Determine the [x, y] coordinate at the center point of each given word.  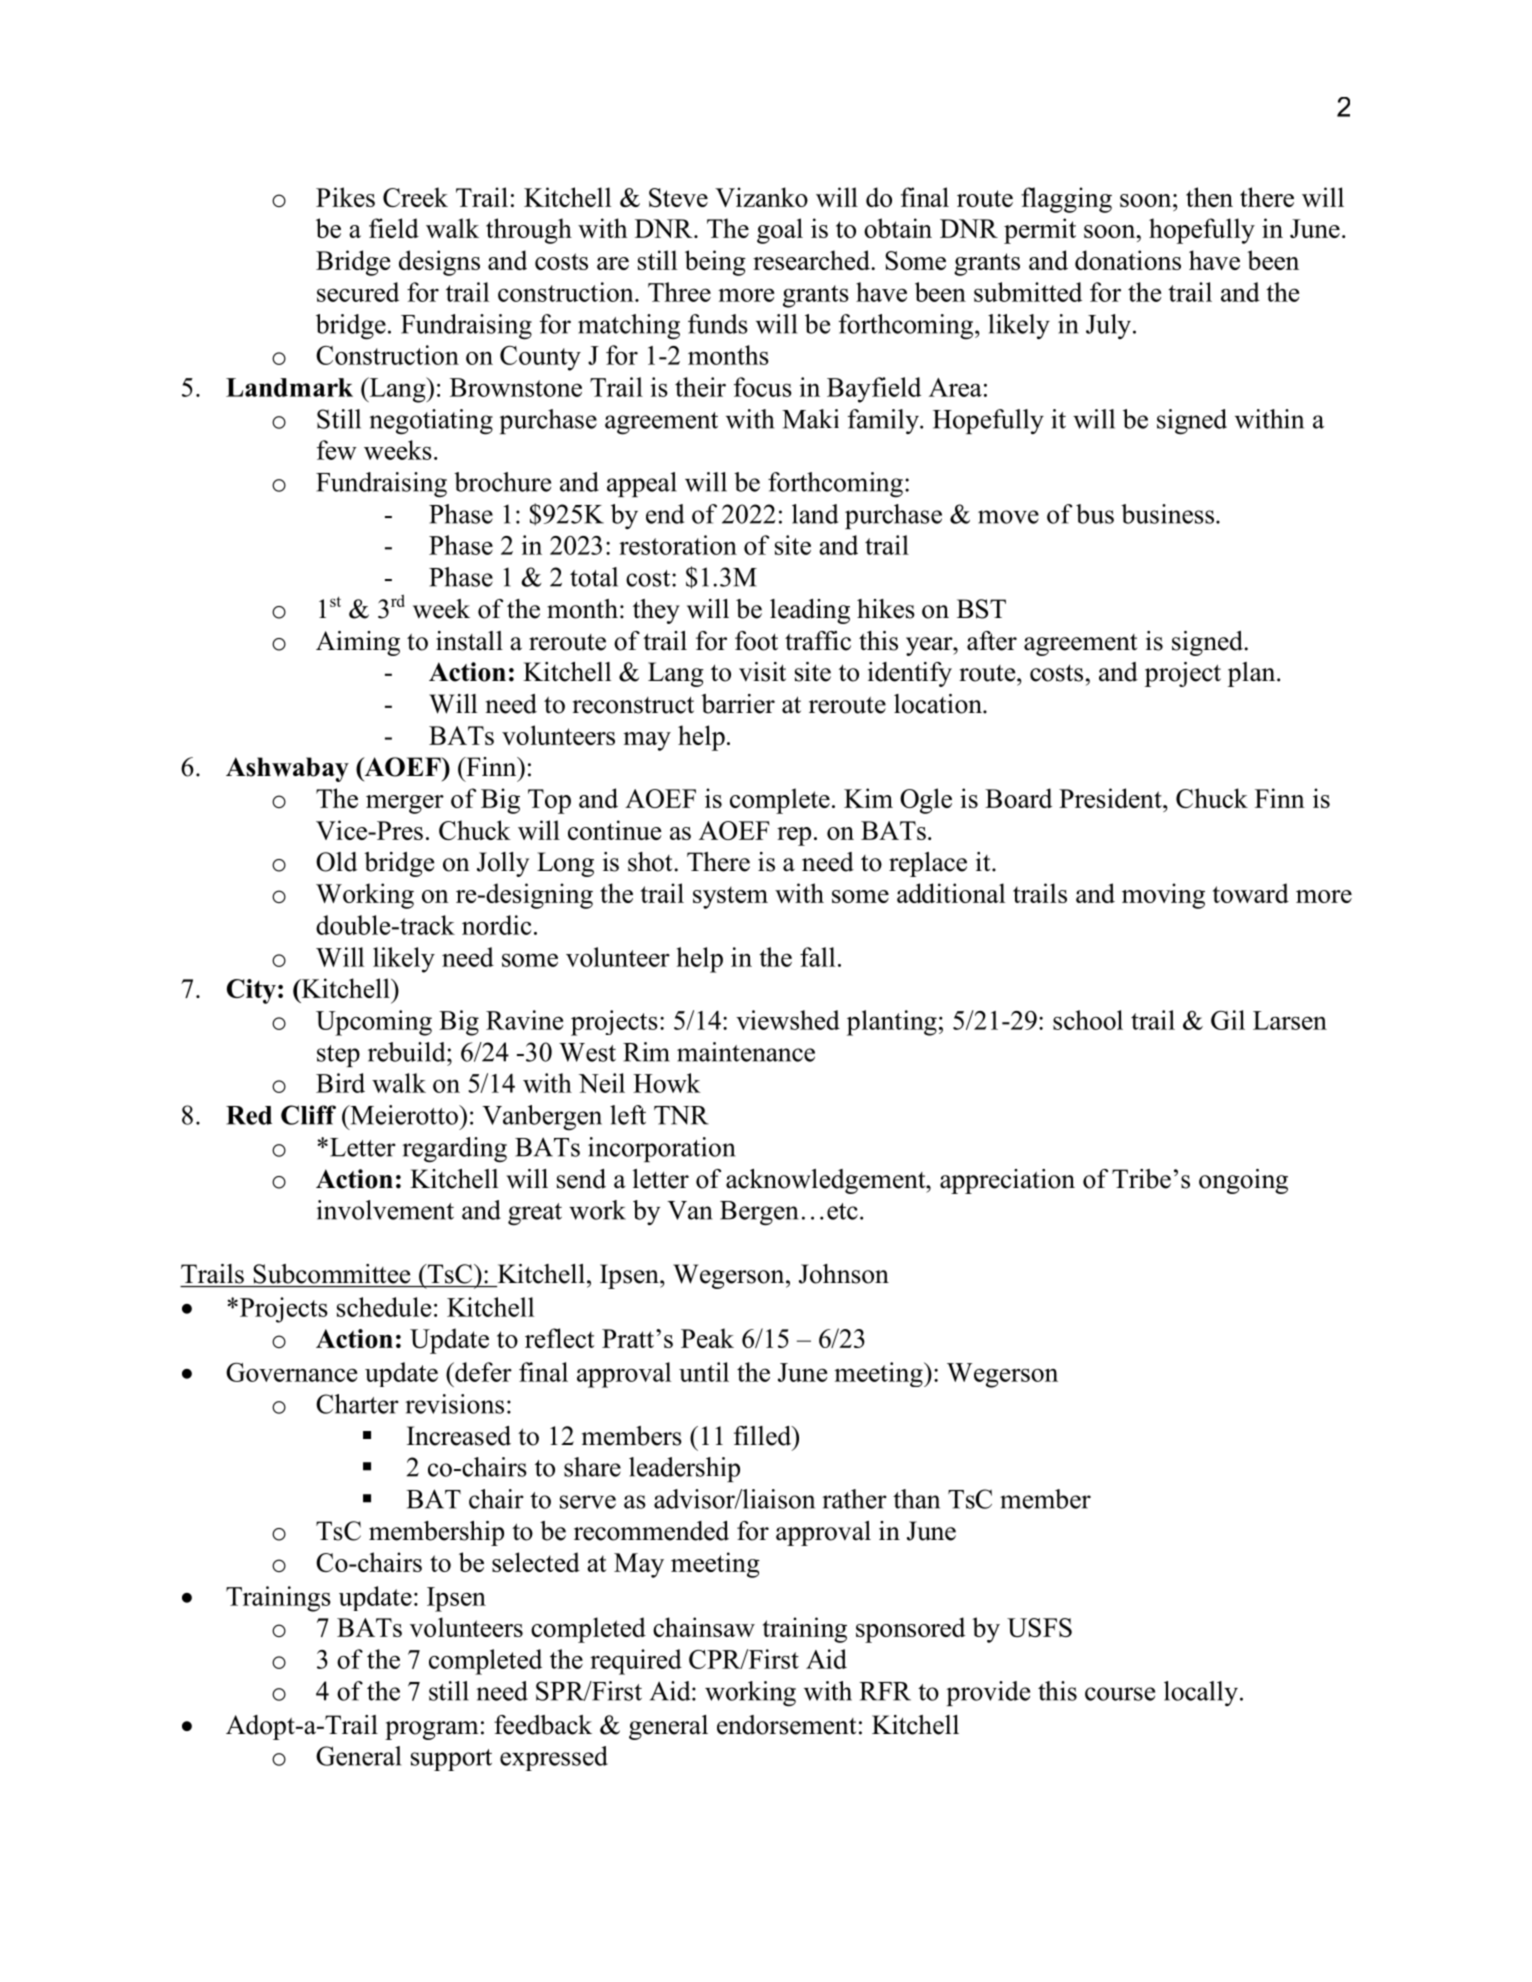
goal [780, 231]
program [431, 1730]
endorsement [786, 1725]
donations [1128, 260]
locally [1201, 1693]
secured [358, 292]
